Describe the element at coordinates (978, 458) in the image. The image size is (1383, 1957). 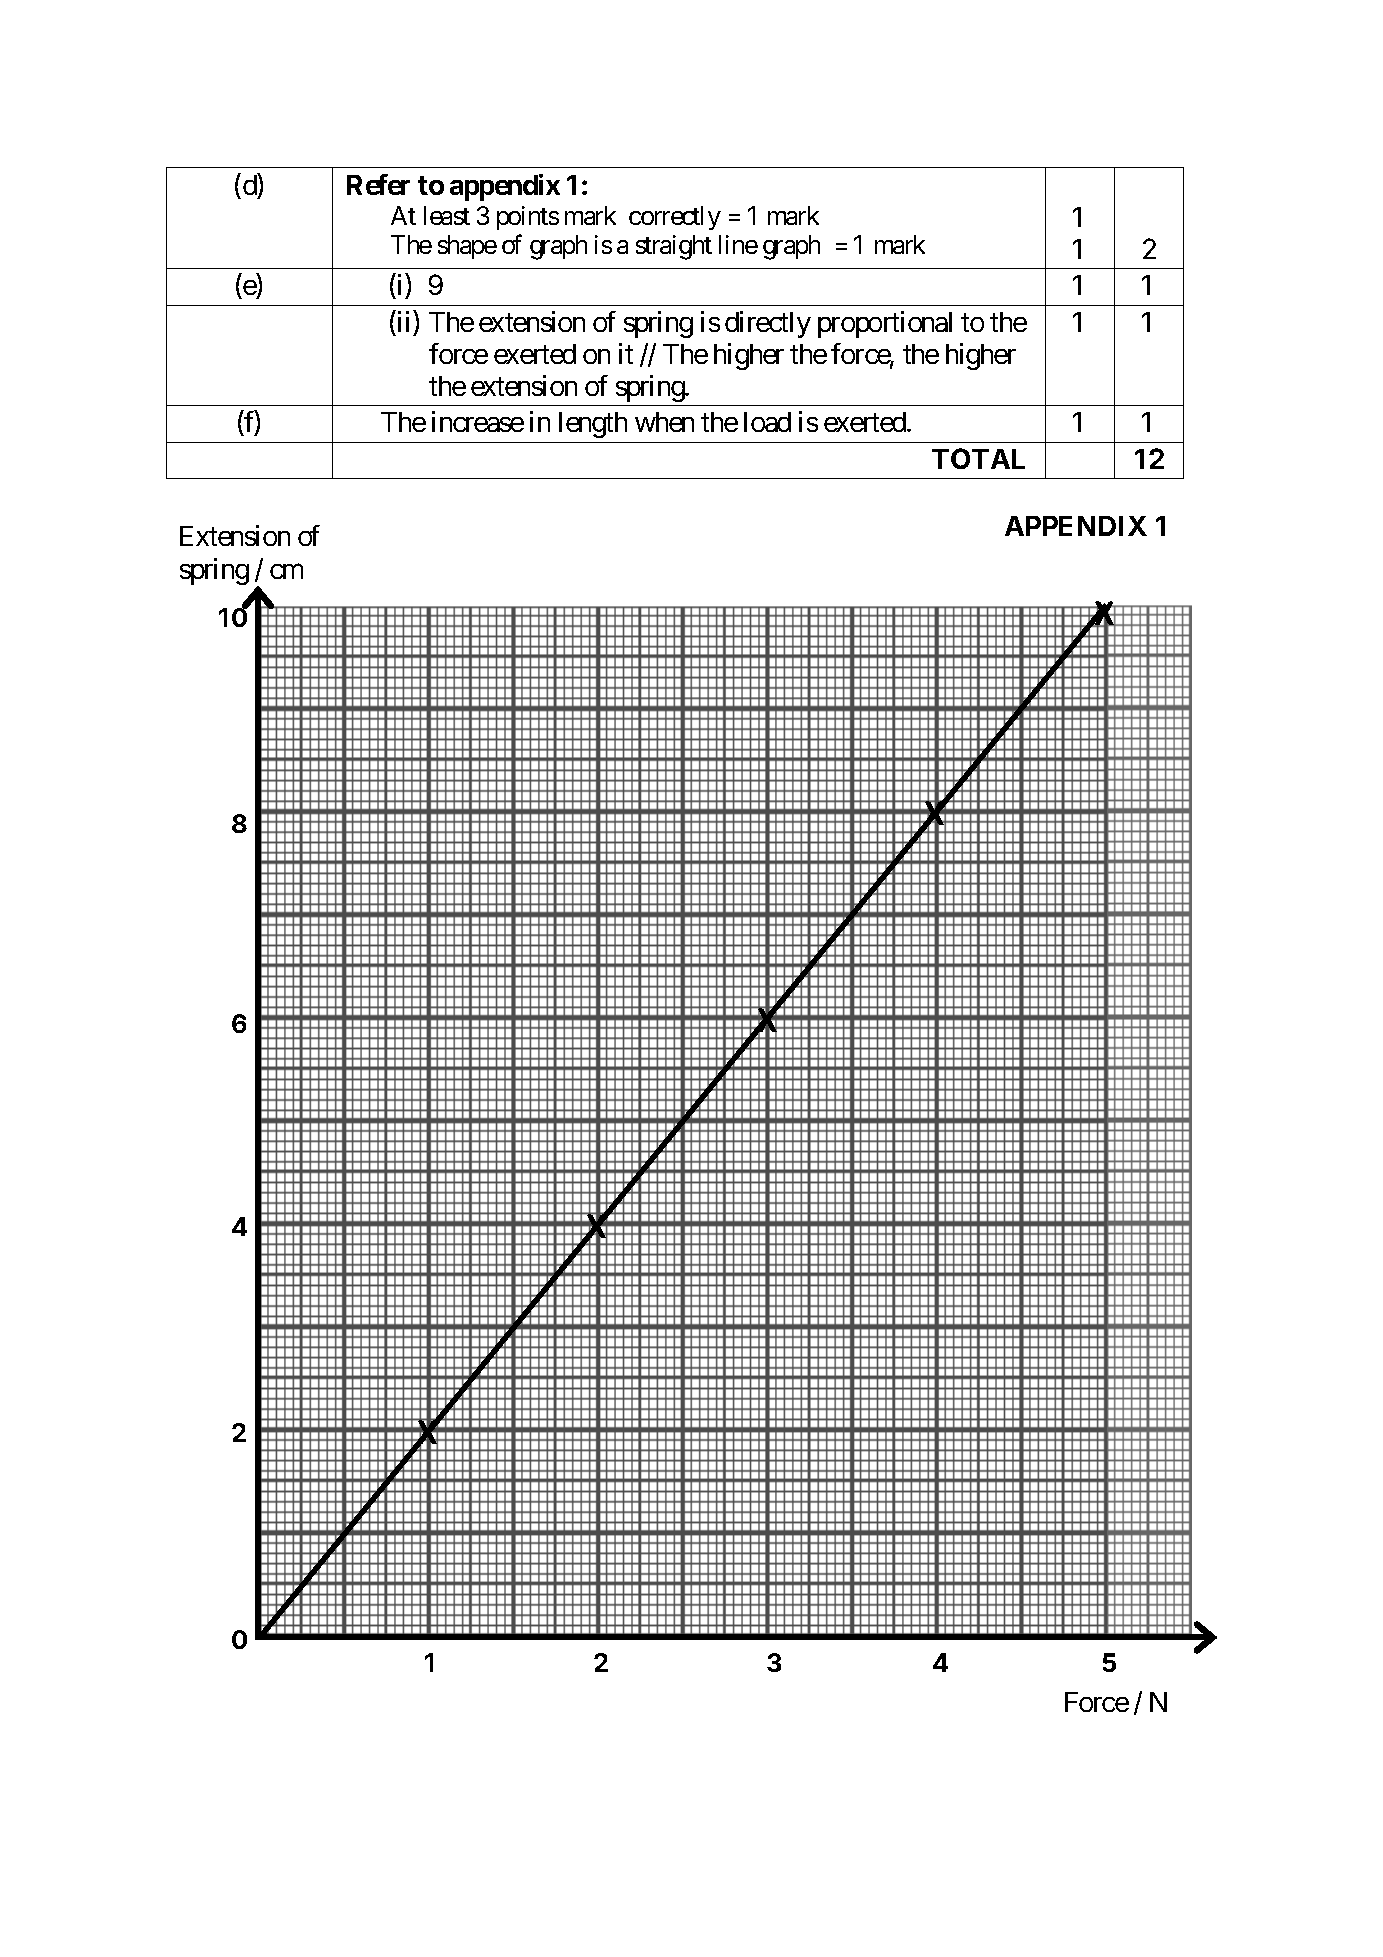
I see `TOTAL` at that location.
